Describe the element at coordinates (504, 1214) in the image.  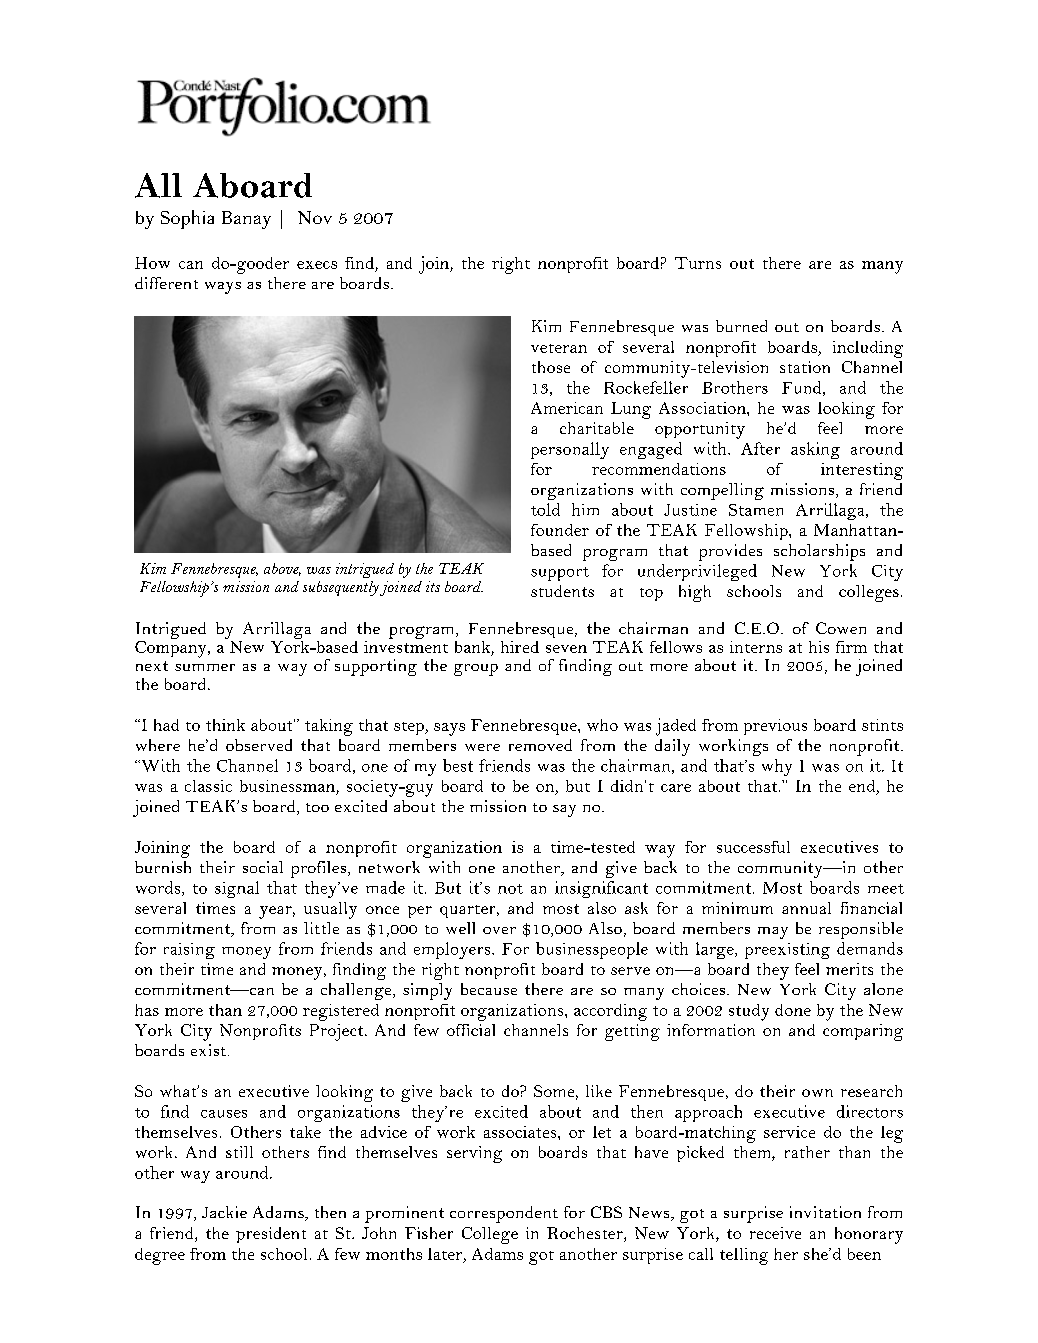
I see `correspondent` at that location.
